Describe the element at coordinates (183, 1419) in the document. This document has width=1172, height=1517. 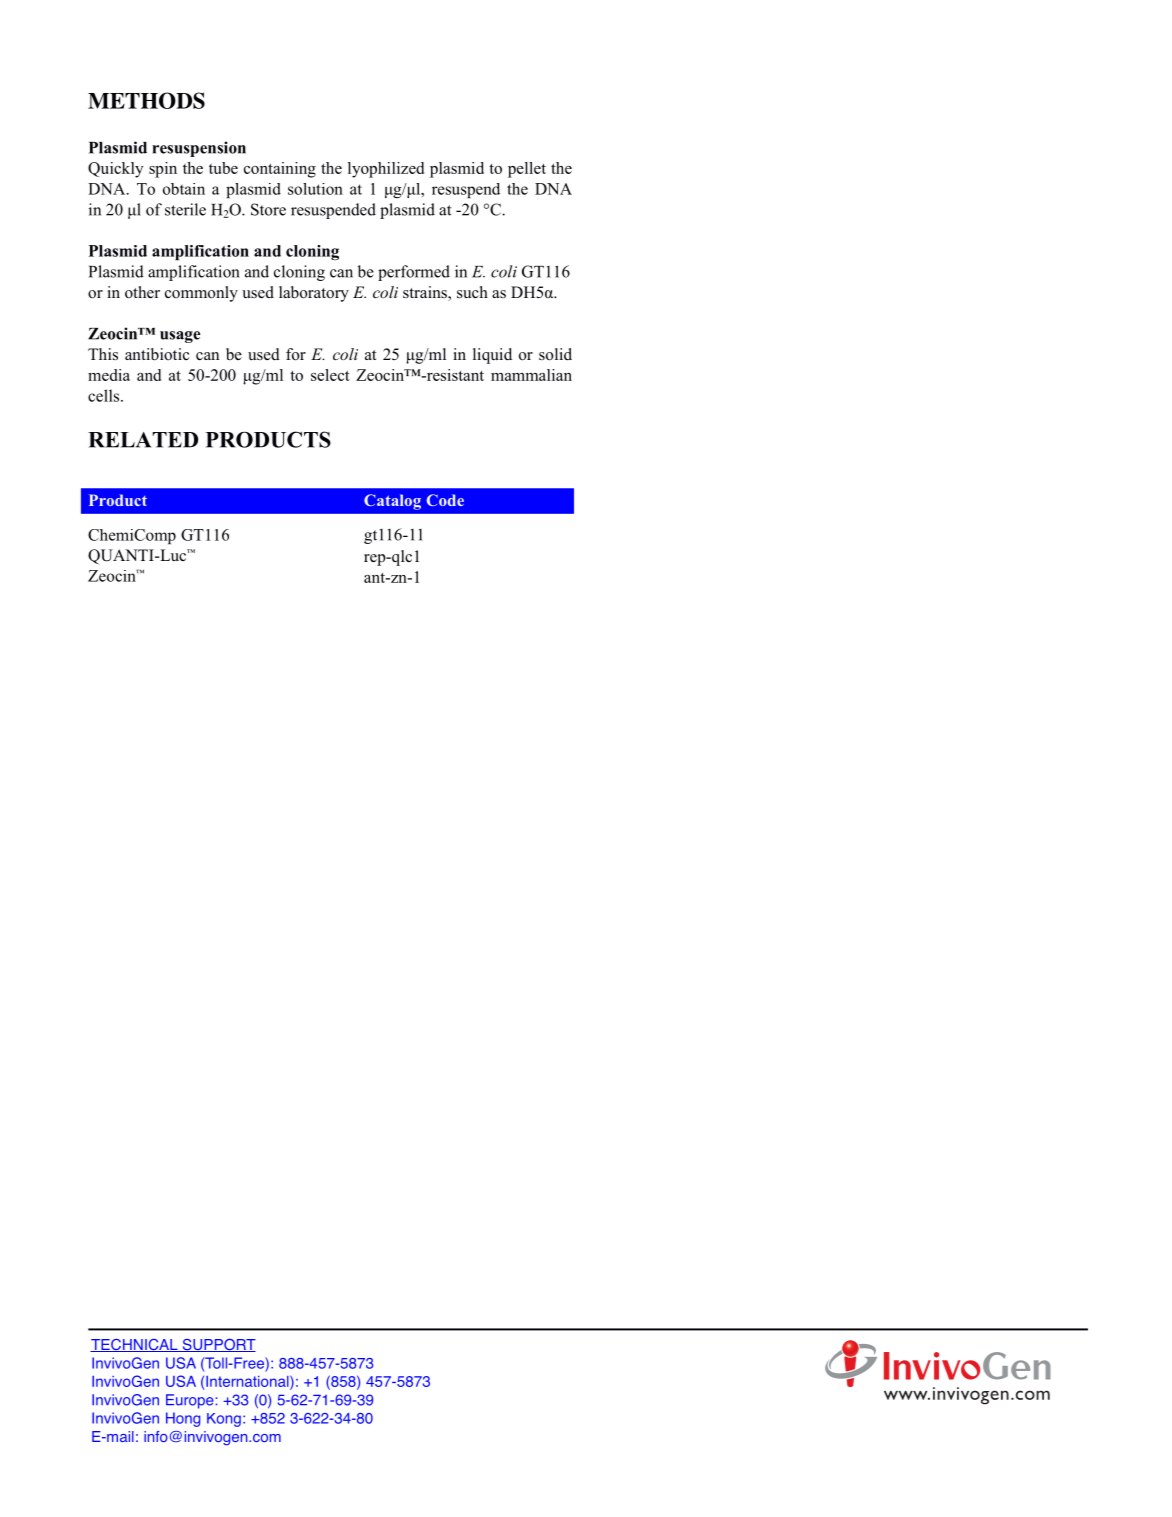
I see `Hong` at that location.
